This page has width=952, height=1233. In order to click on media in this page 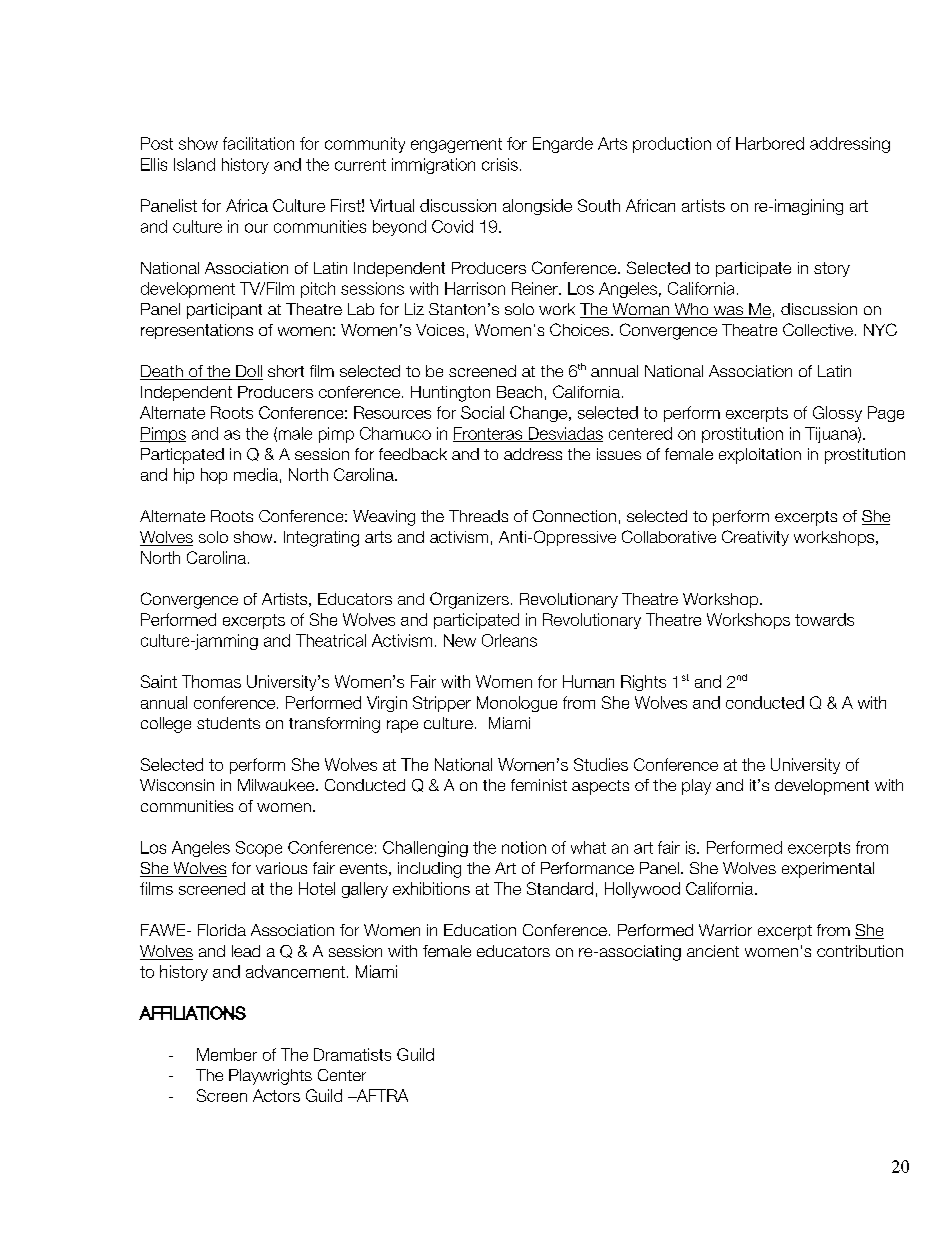, I will do `click(256, 474)`.
